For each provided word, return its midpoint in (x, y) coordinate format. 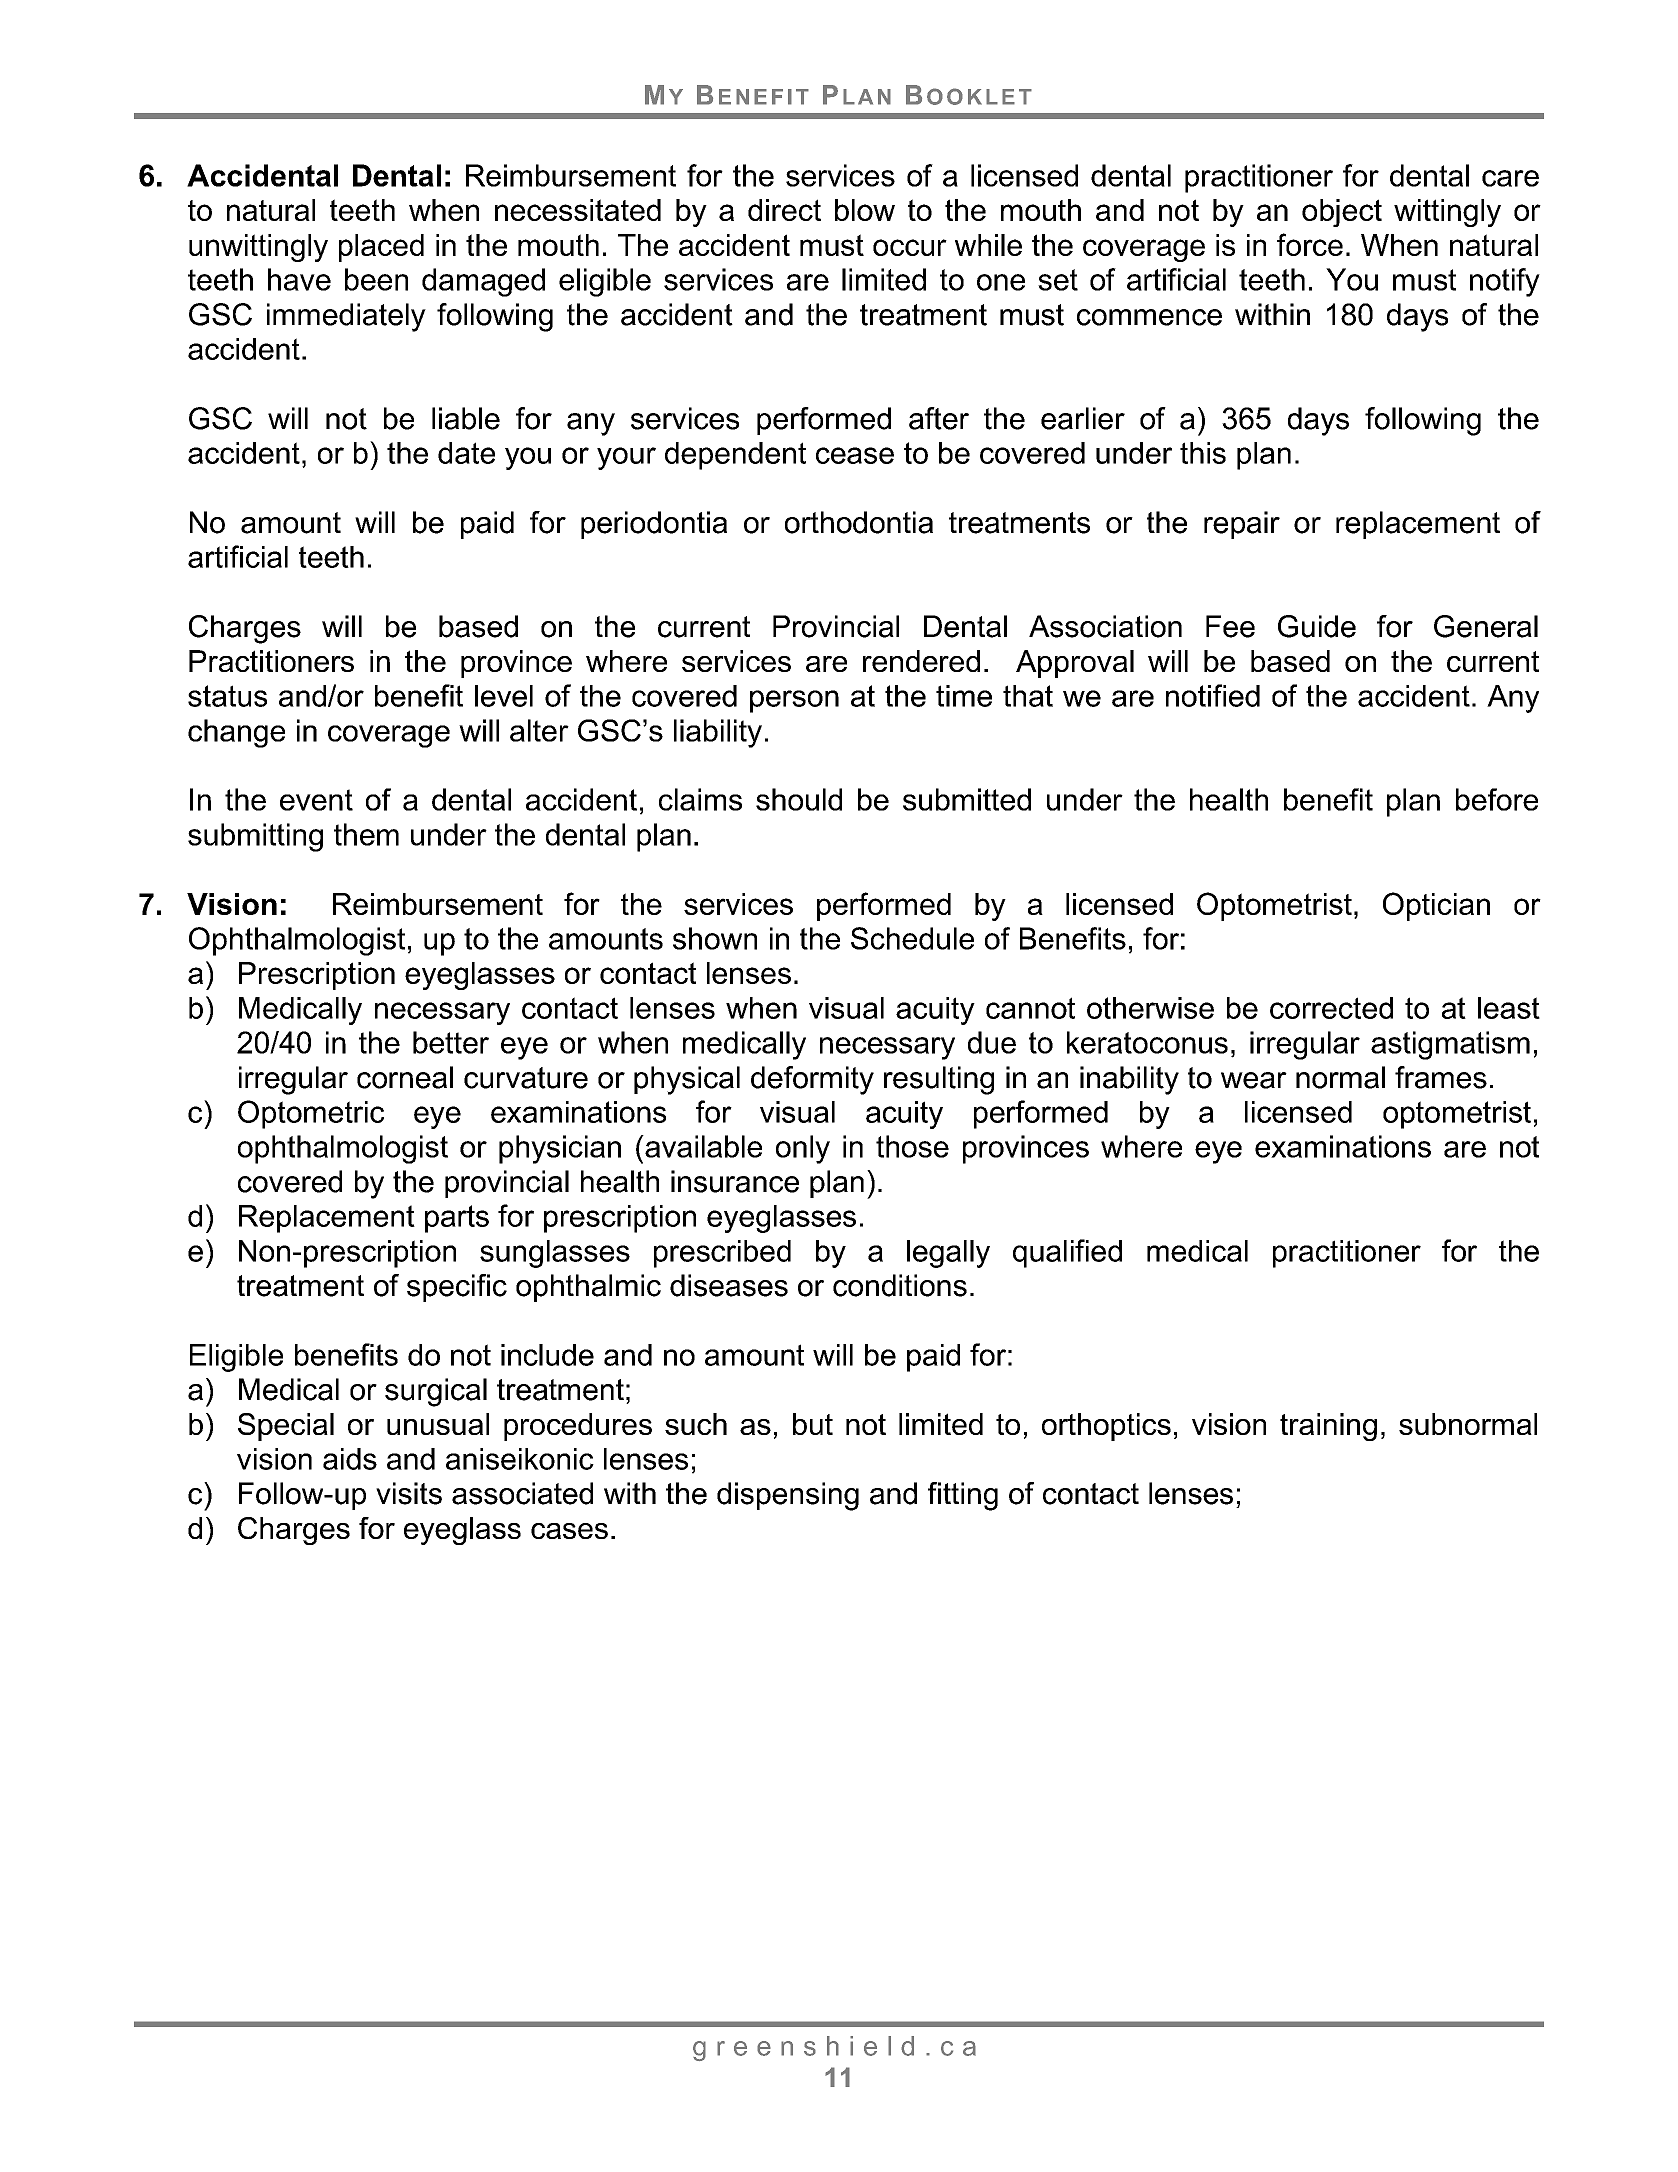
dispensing (788, 1496)
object (1342, 213)
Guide (1317, 626)
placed (381, 248)
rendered (921, 661)
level (504, 696)
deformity (812, 1080)
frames (1441, 1077)
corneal (405, 1077)
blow (865, 210)
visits (409, 1493)
